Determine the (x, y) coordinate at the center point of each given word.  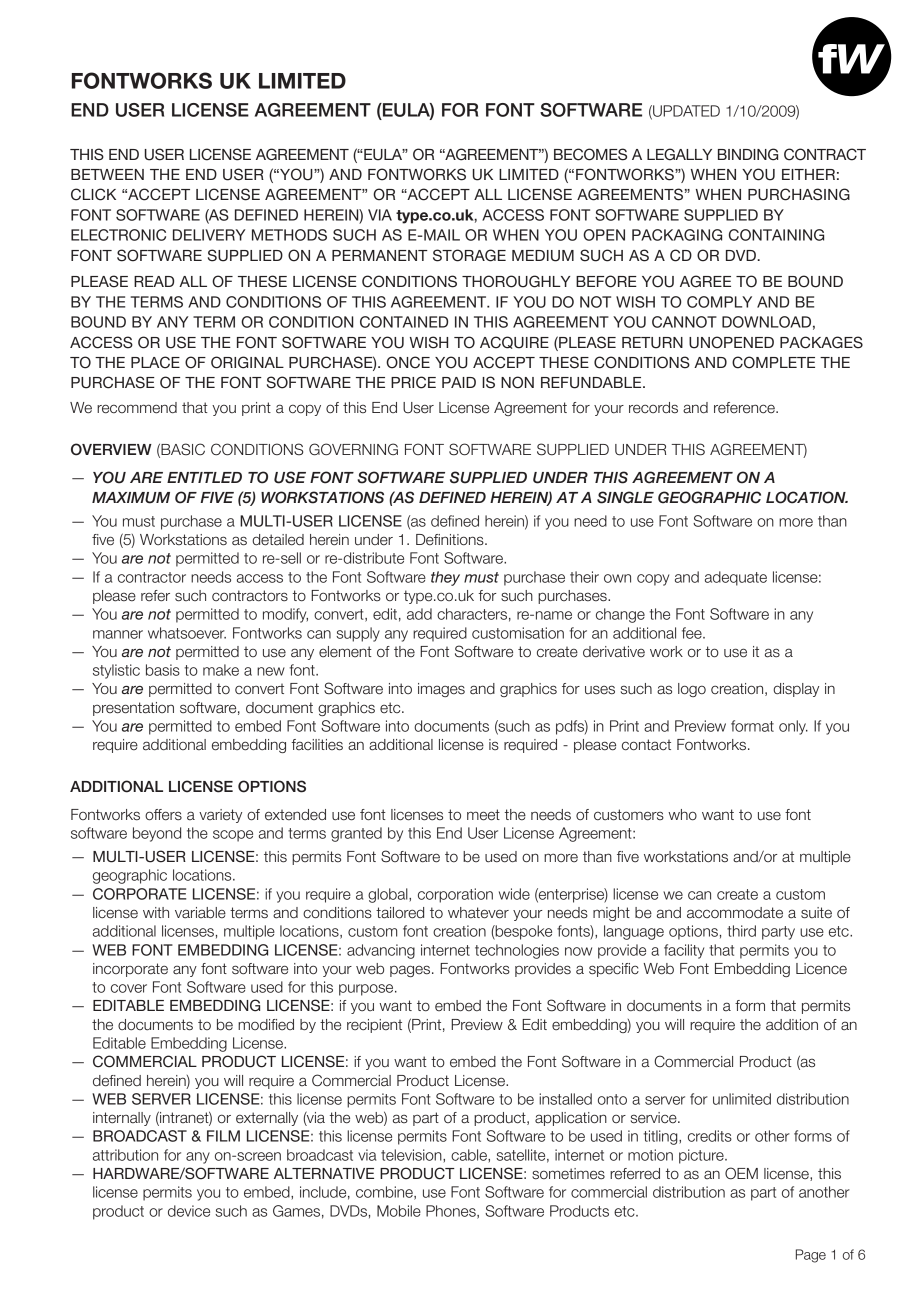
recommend (137, 408)
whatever (478, 913)
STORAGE (469, 255)
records (653, 408)
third (741, 931)
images (441, 690)
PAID (459, 382)
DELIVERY (209, 235)
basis (163, 670)
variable (200, 913)
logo (692, 690)
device (189, 1211)
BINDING (748, 154)
